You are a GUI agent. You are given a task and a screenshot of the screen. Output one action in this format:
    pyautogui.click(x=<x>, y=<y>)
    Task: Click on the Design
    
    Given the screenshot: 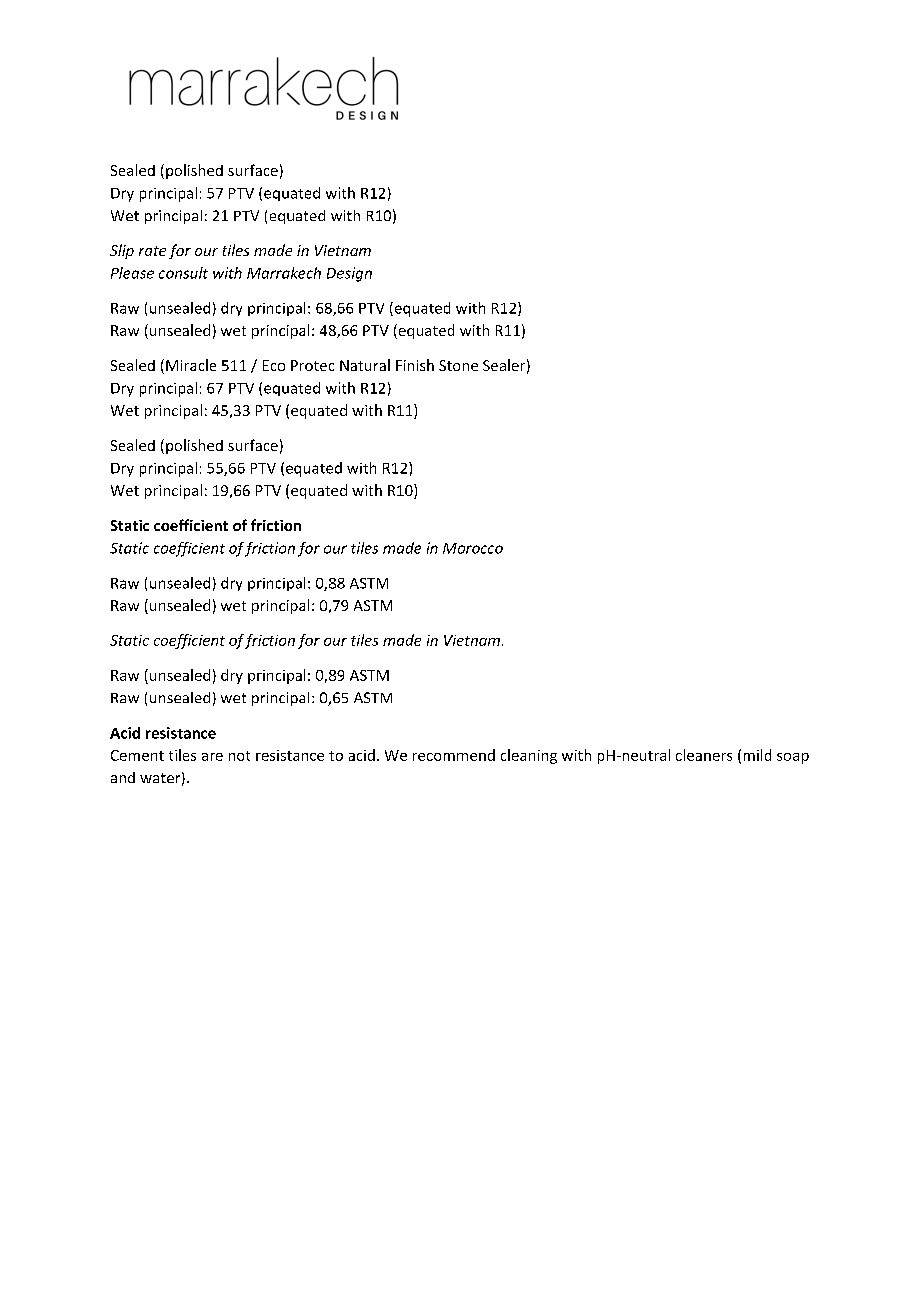 What is the action you would take?
    pyautogui.click(x=349, y=274)
